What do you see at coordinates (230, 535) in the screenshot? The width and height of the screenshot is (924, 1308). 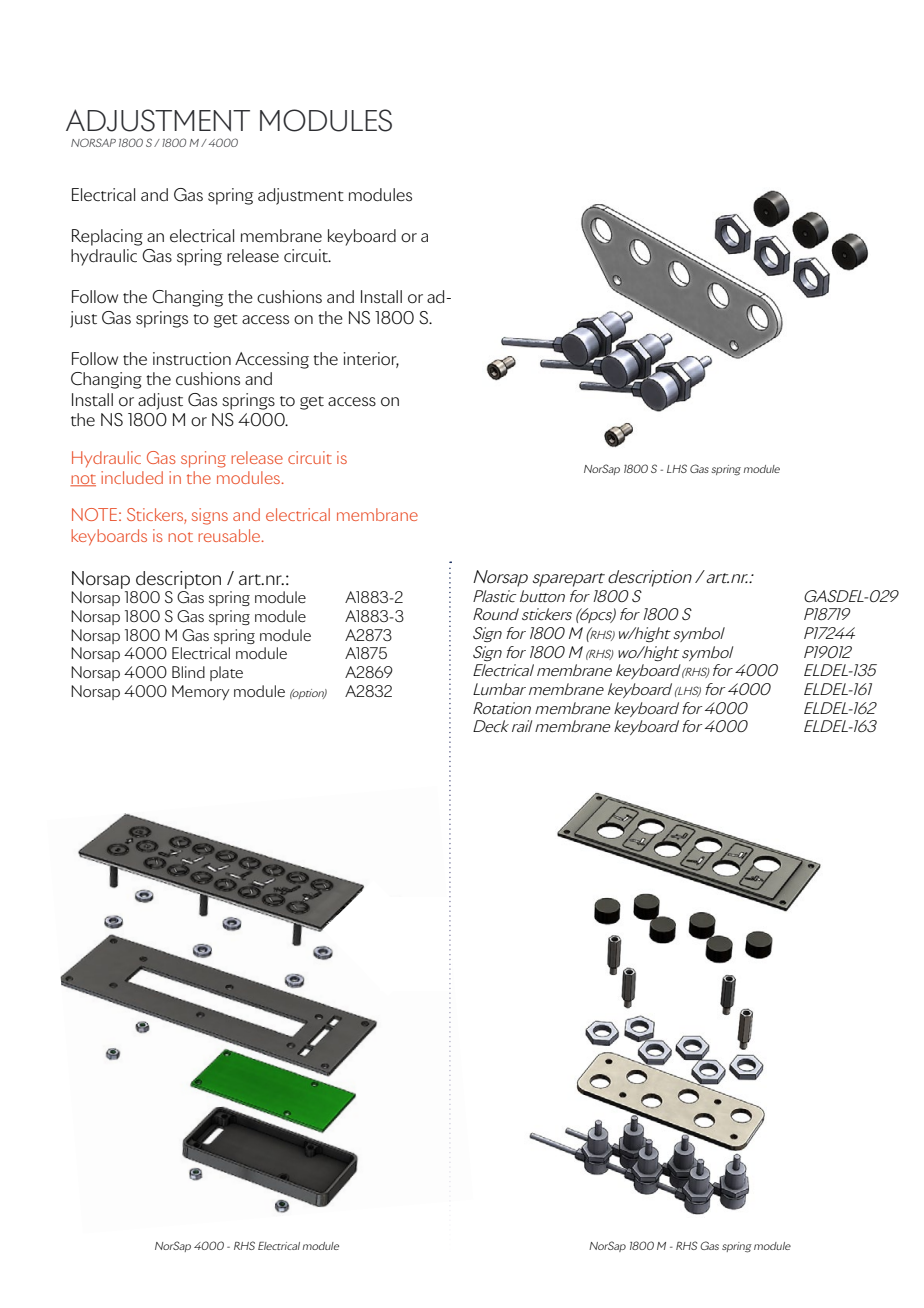 I see `reusable` at bounding box center [230, 535].
